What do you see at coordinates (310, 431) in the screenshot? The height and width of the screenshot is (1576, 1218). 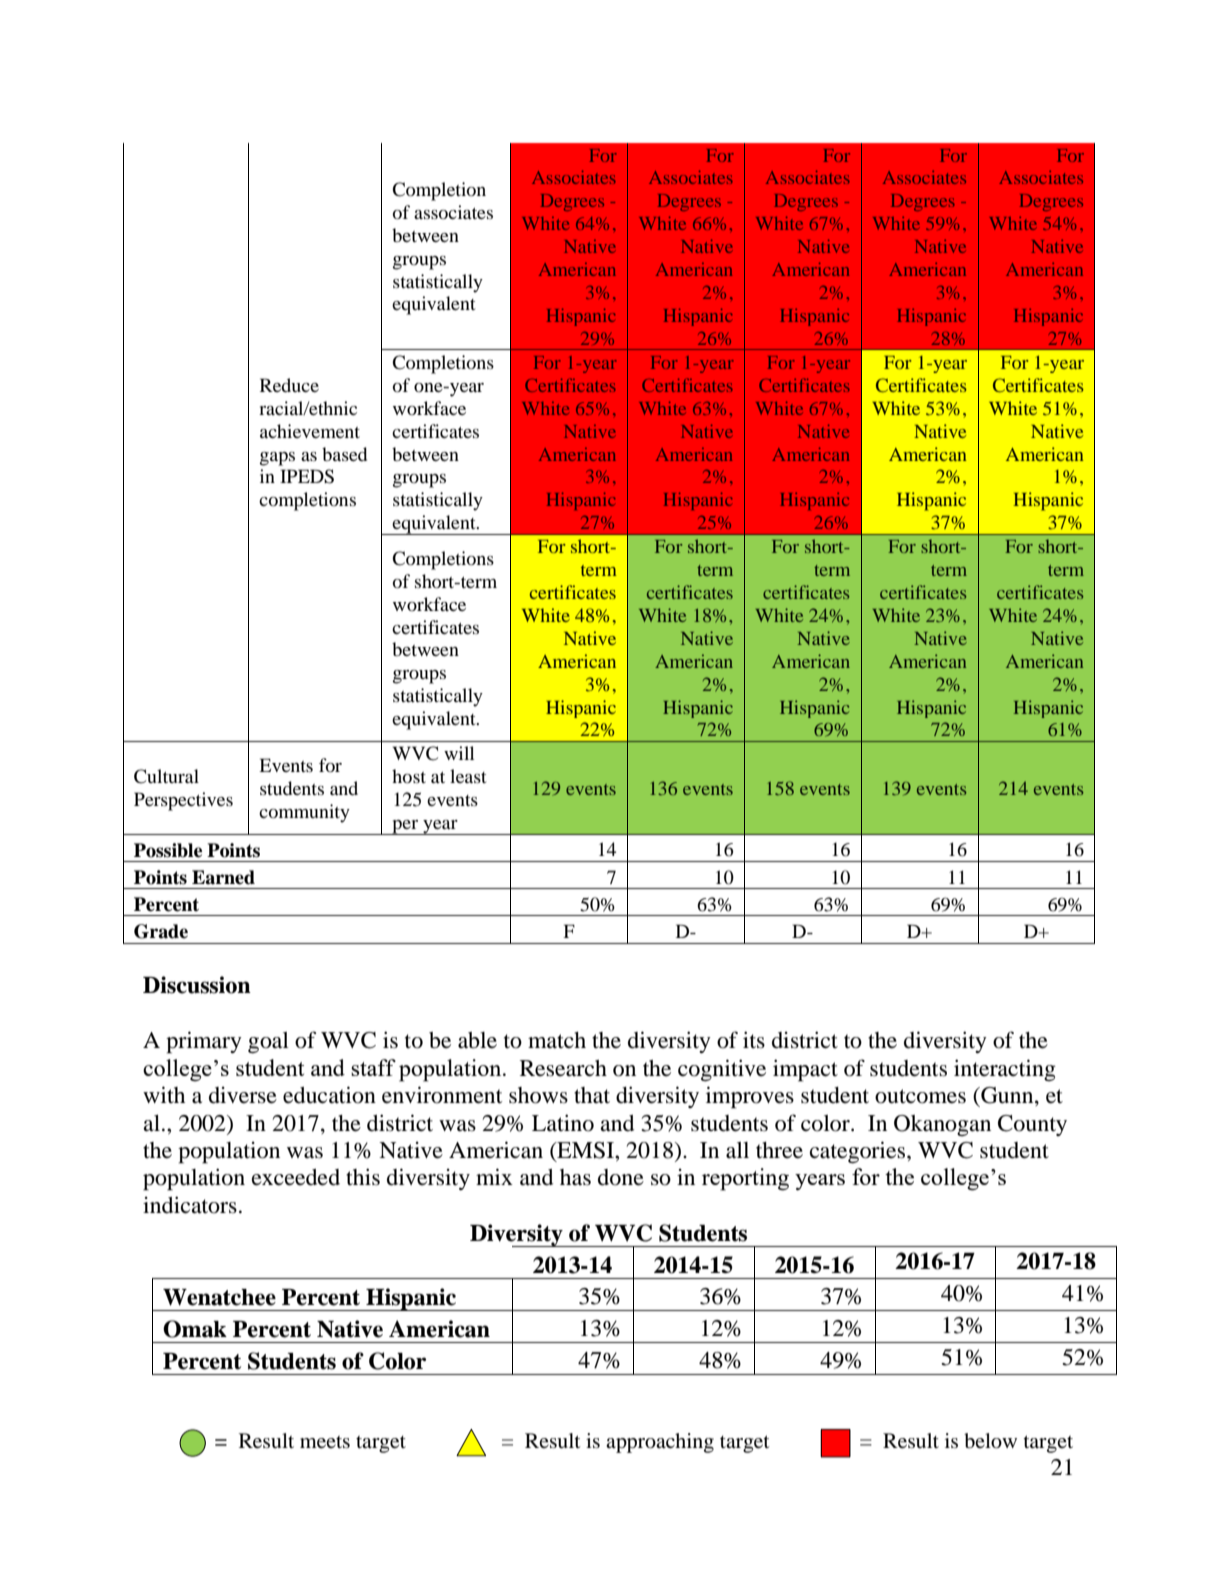 I see `achievement` at bounding box center [310, 431].
